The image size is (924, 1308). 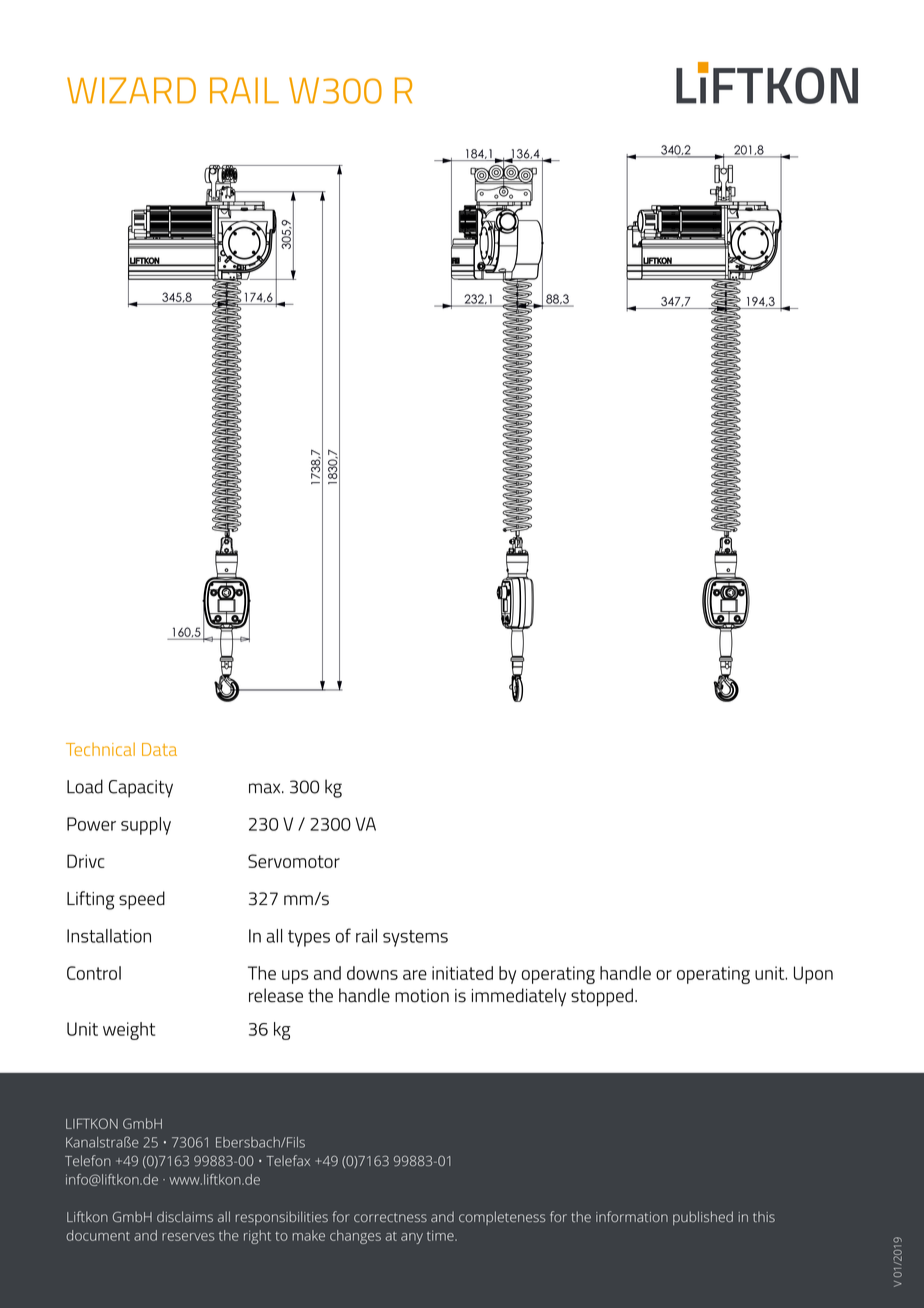 I want to click on time, so click(x=441, y=1235).
